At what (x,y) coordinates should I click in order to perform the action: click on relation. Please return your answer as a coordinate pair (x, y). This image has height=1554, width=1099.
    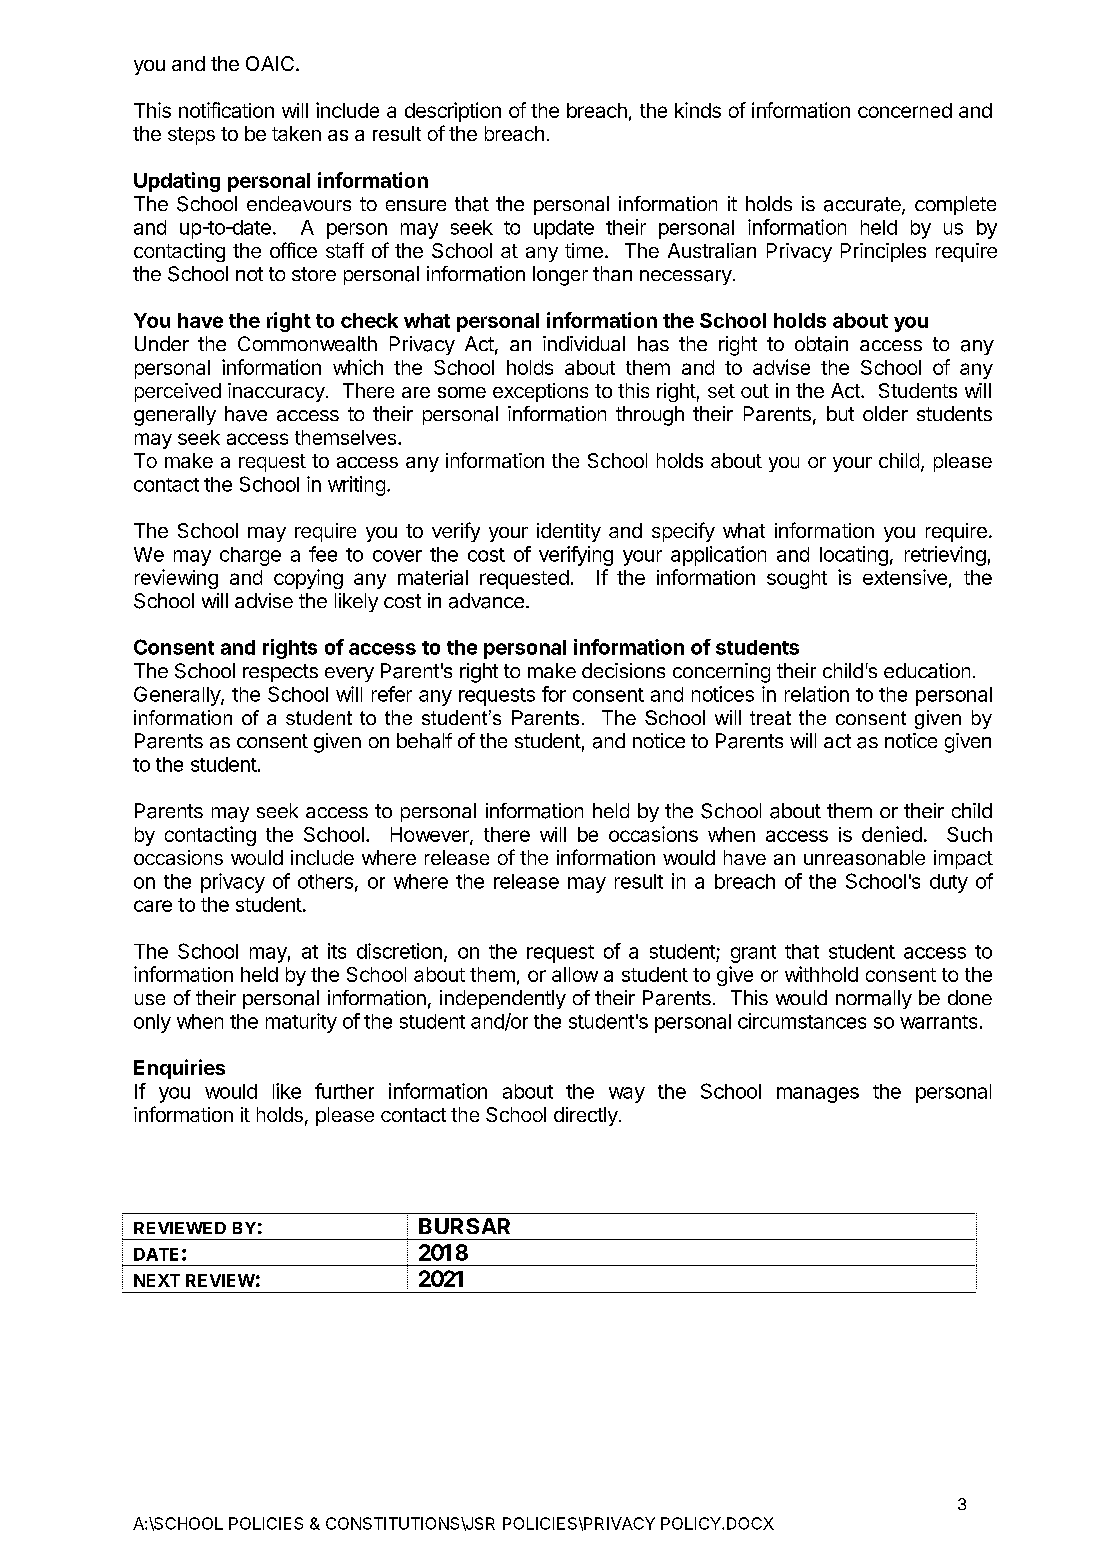
    Looking at the image, I should click on (817, 694).
